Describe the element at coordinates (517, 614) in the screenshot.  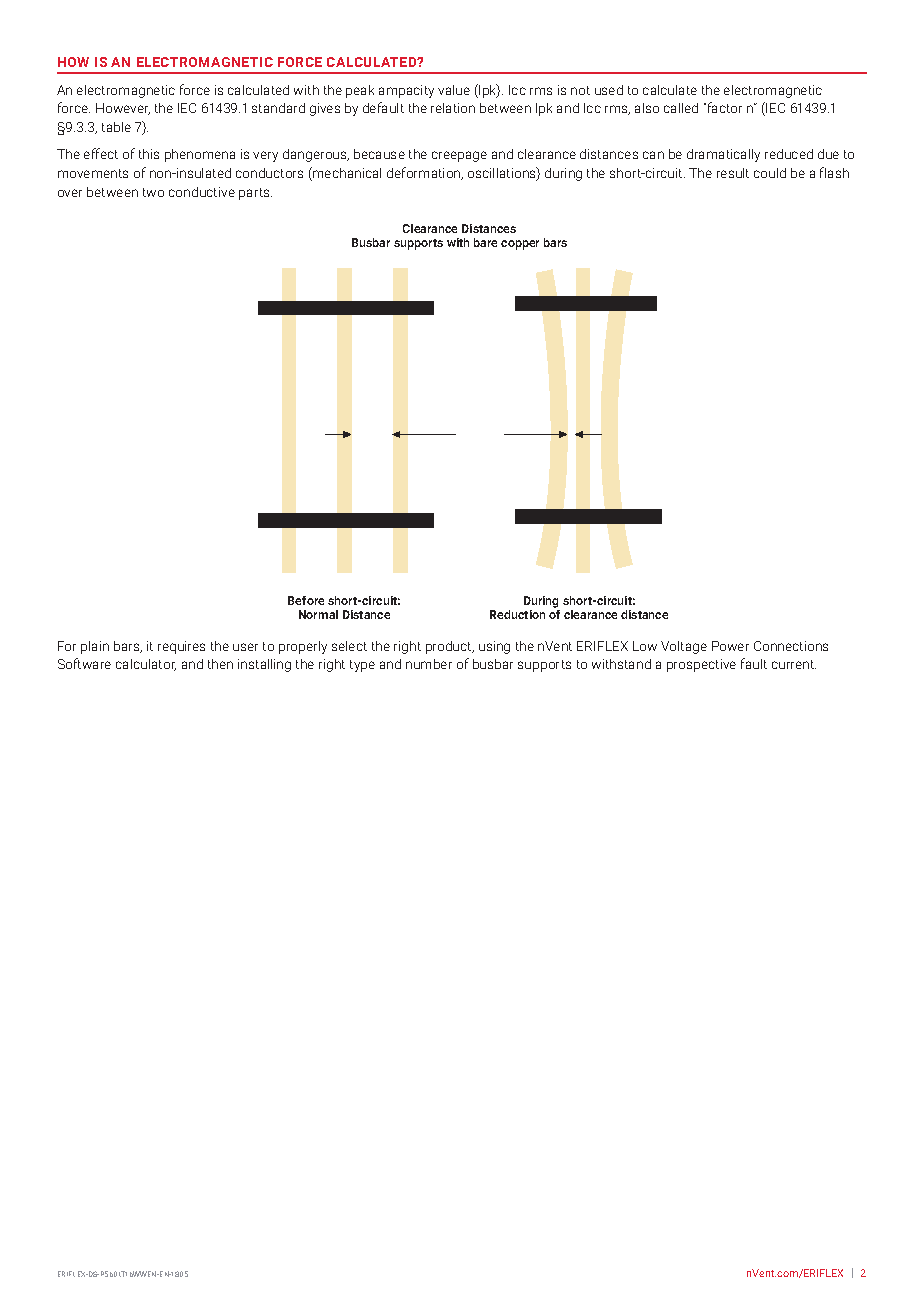
I see `Reduction` at that location.
